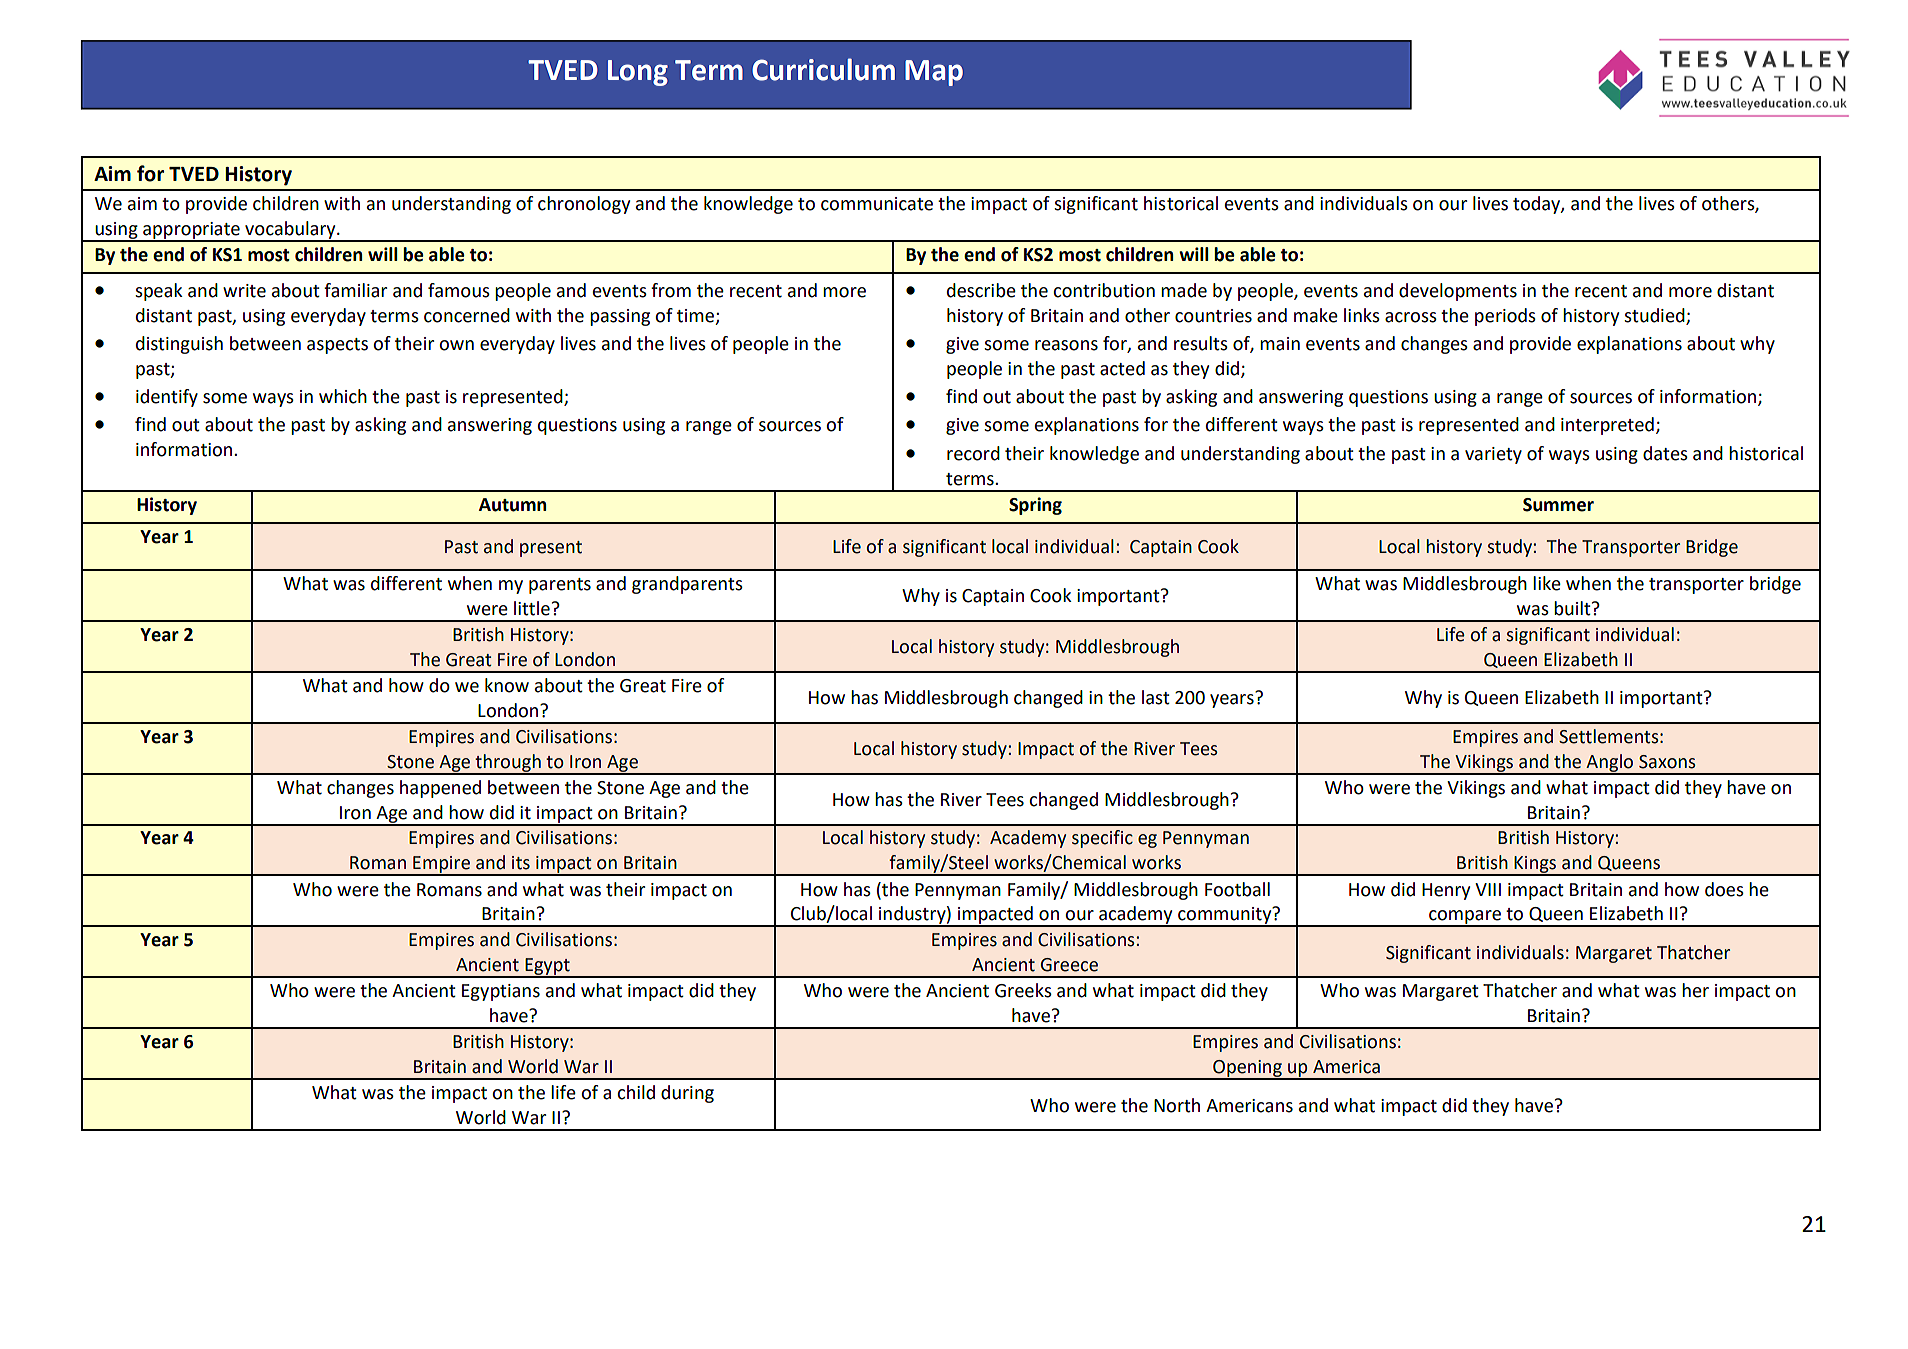 The image size is (1908, 1349). Describe the element at coordinates (687, 1094) in the screenshot. I see `during` at that location.
